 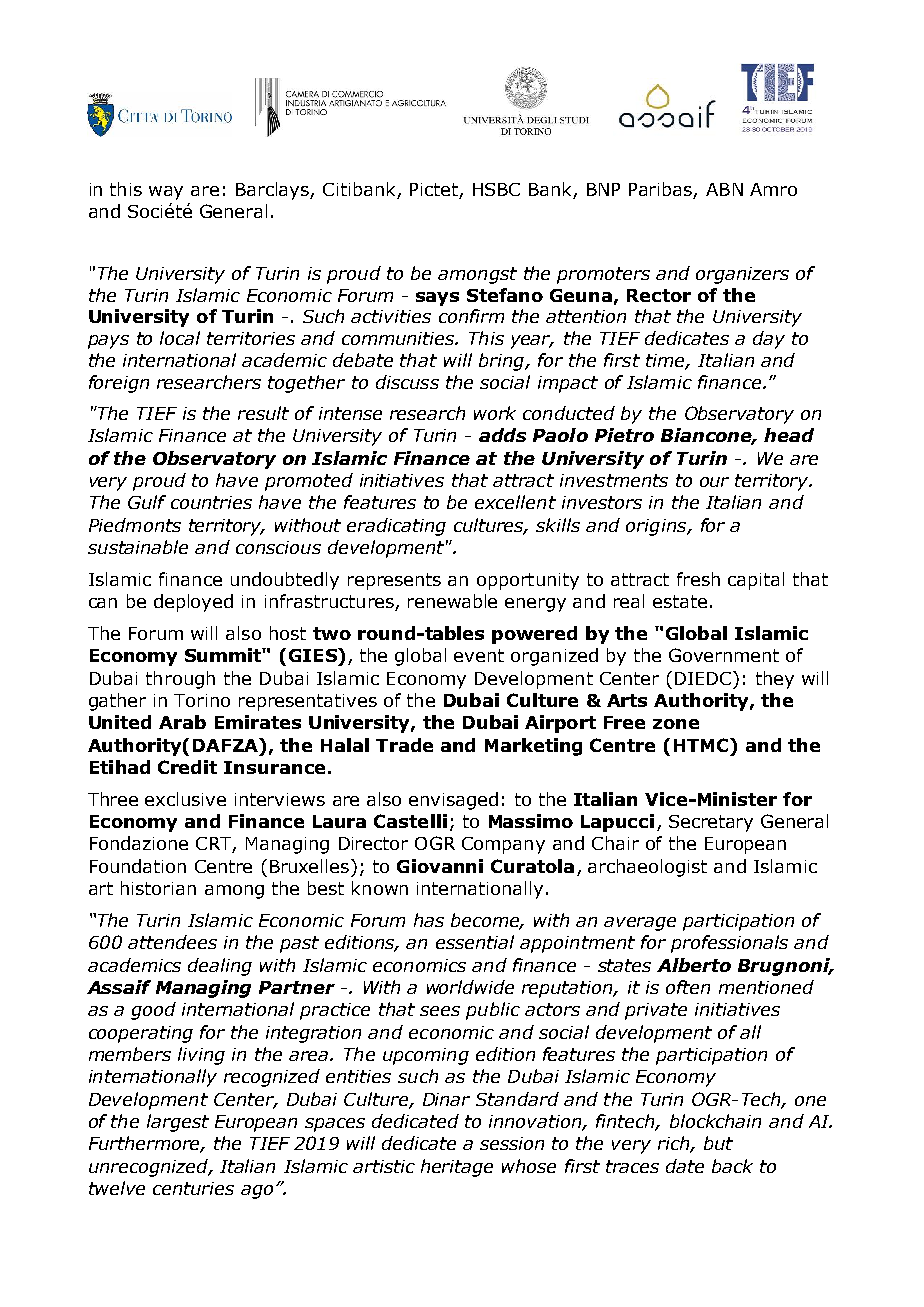 I want to click on has, so click(x=429, y=920).
